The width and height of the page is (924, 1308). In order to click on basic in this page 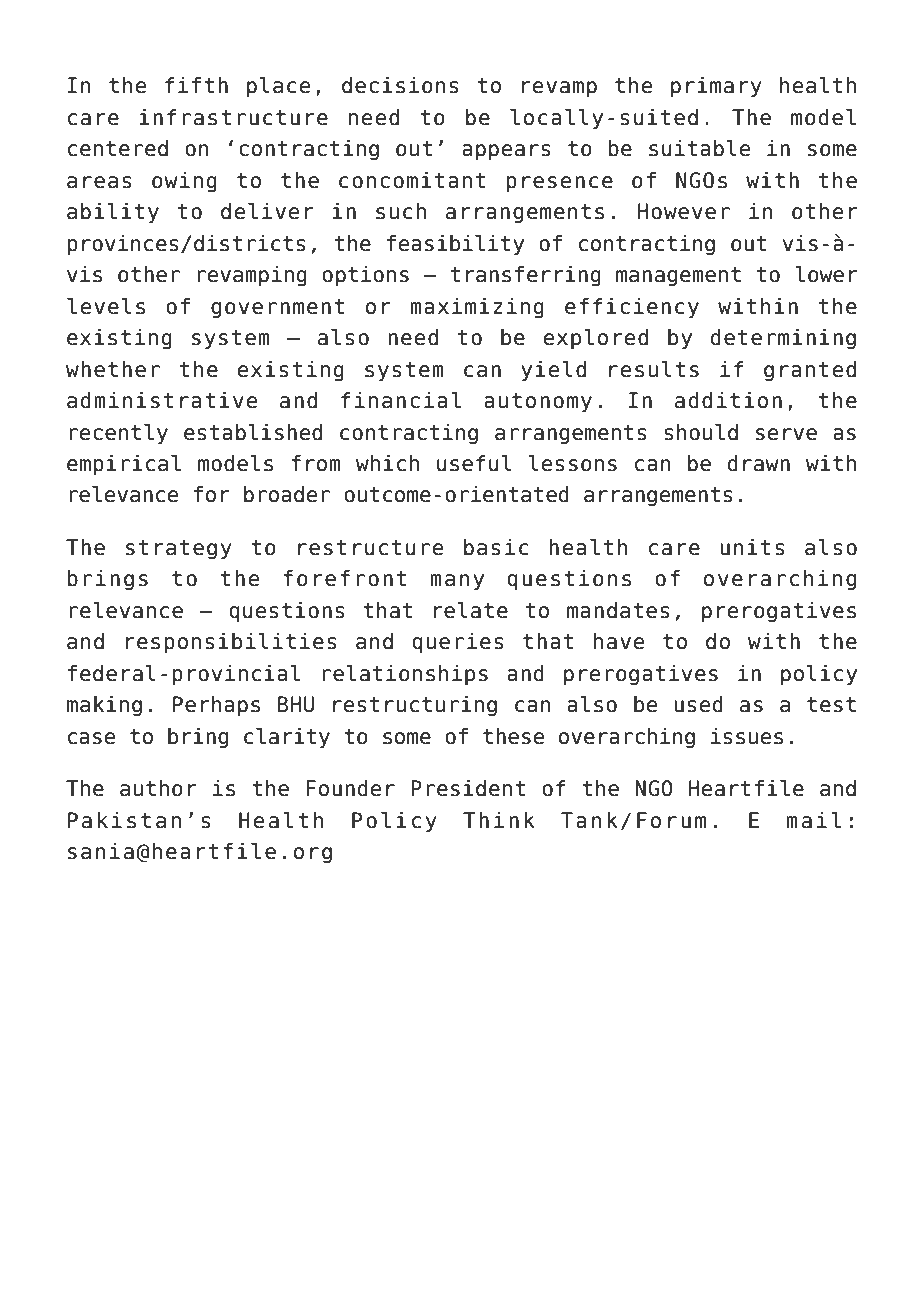, I will do `click(496, 547)`.
